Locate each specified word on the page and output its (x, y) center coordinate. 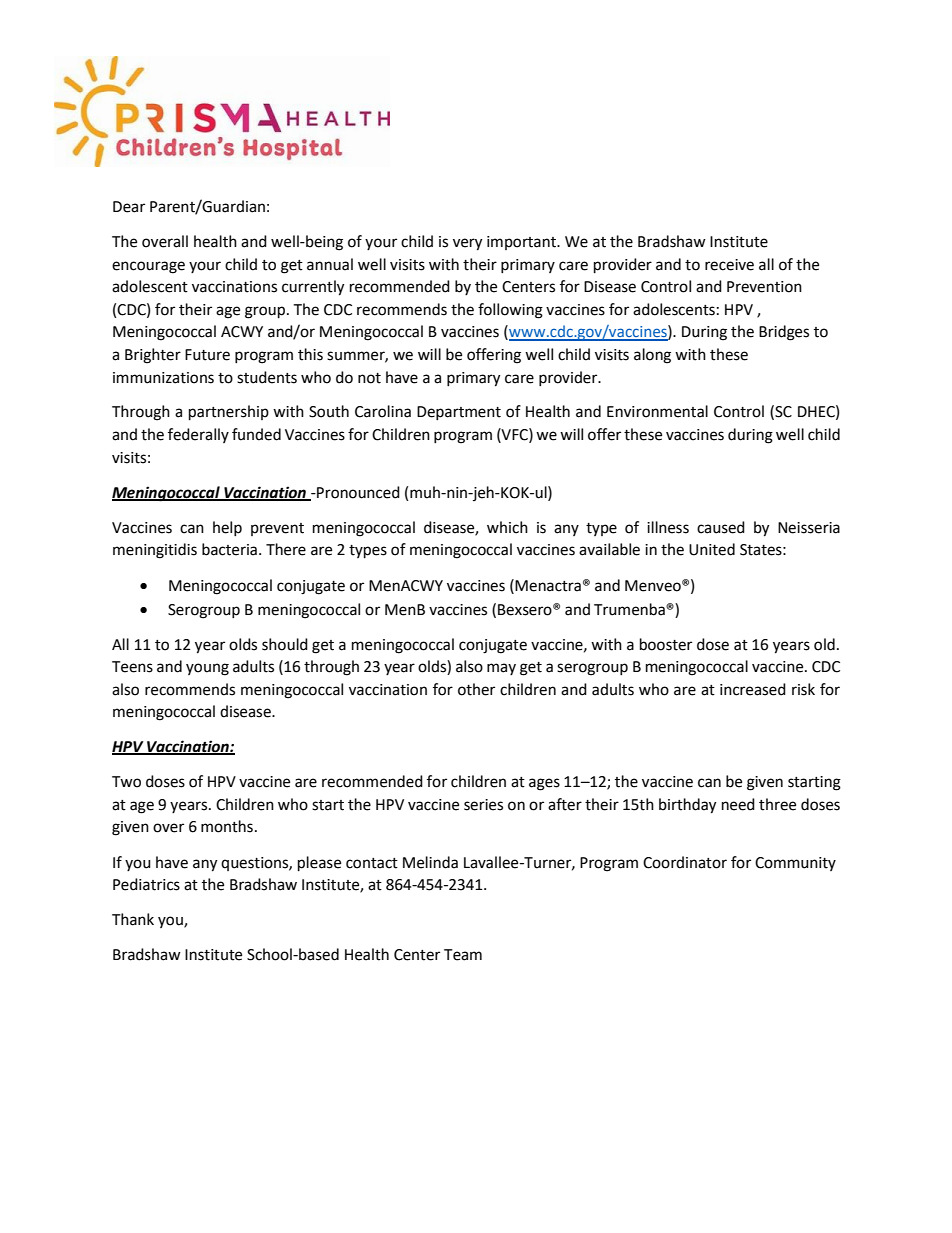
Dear (129, 207)
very (467, 244)
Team (463, 955)
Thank (133, 919)
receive (729, 265)
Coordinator (685, 862)
